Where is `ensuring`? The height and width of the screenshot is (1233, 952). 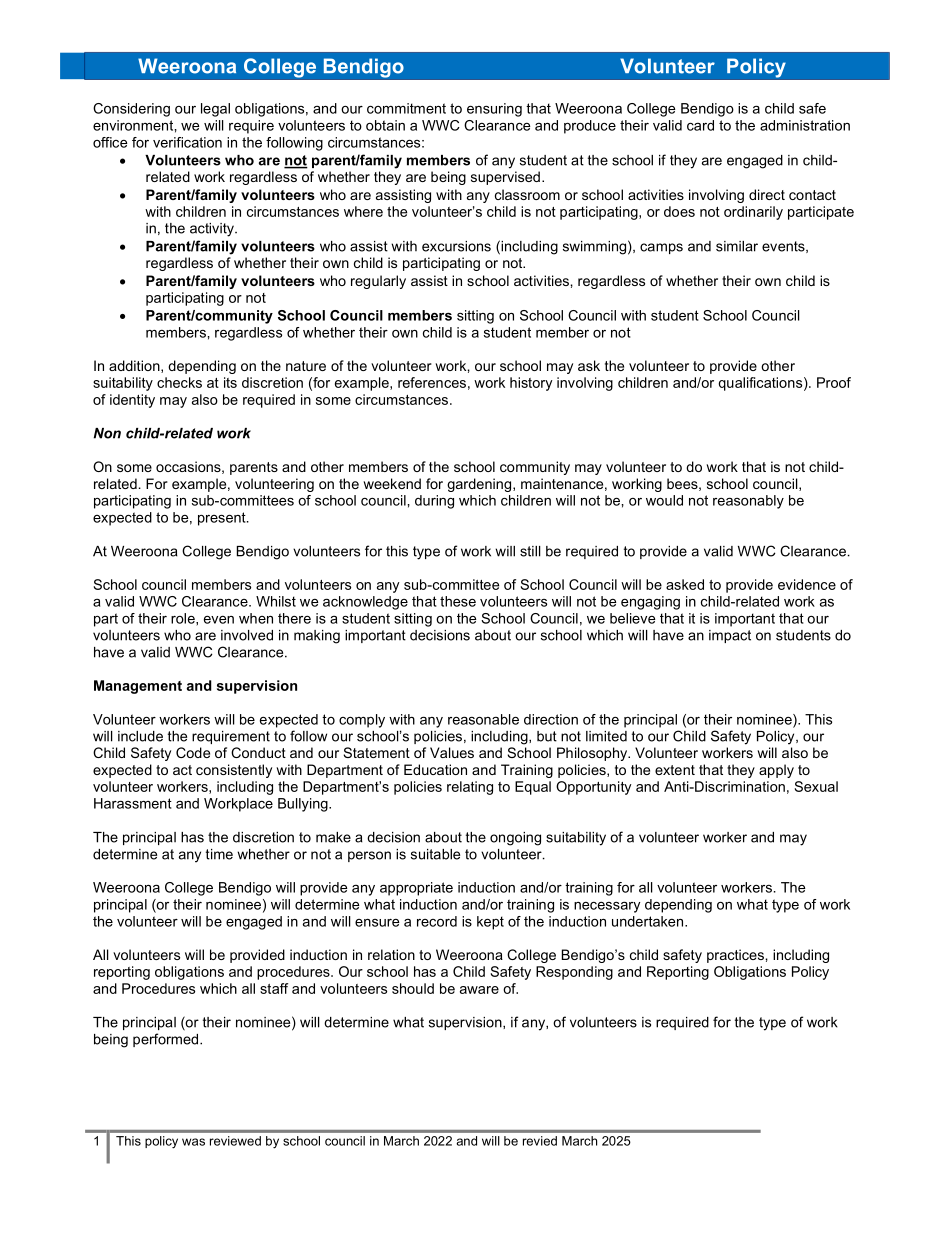
ensuring is located at coordinates (494, 110).
